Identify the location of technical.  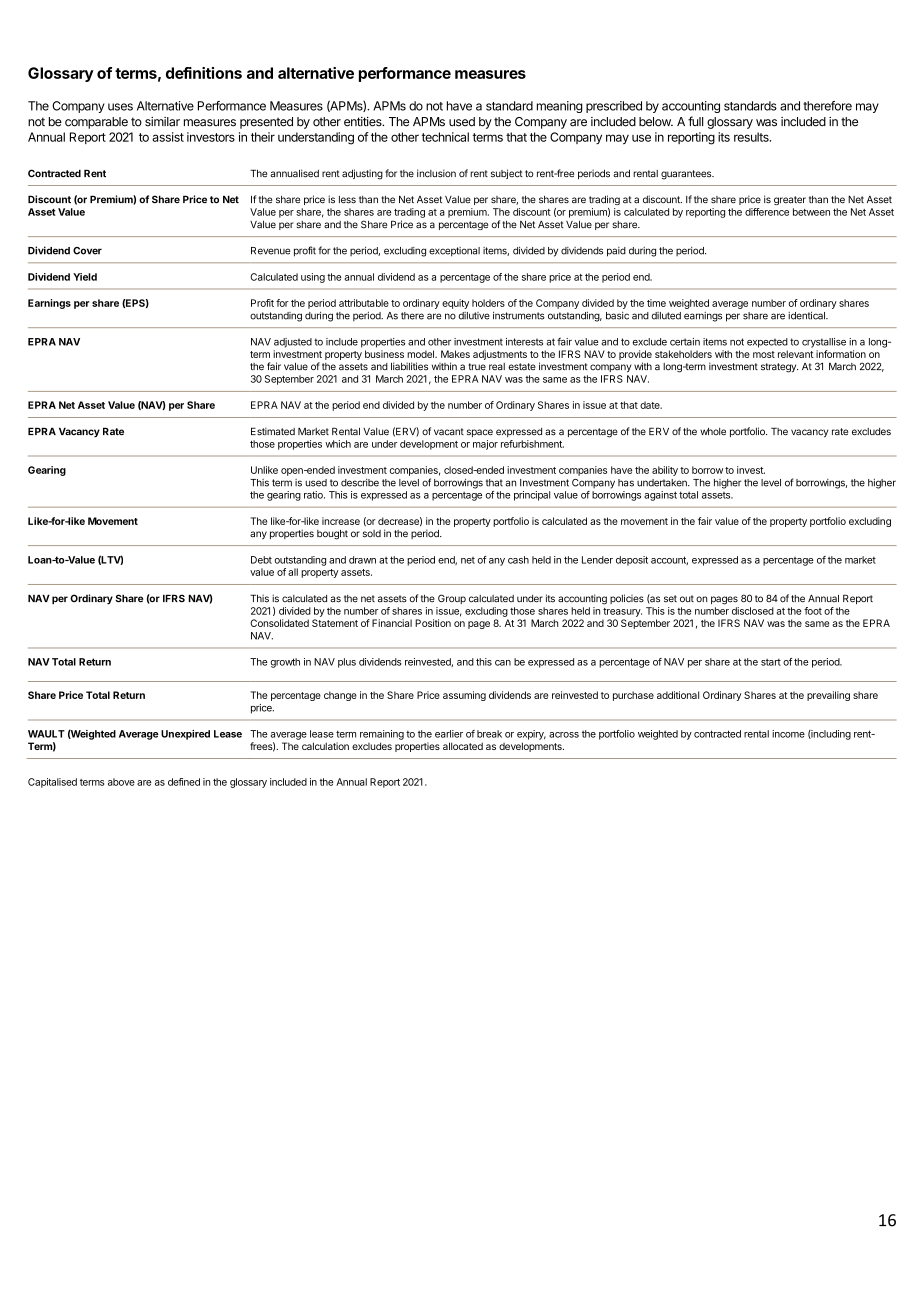
(445, 137).
